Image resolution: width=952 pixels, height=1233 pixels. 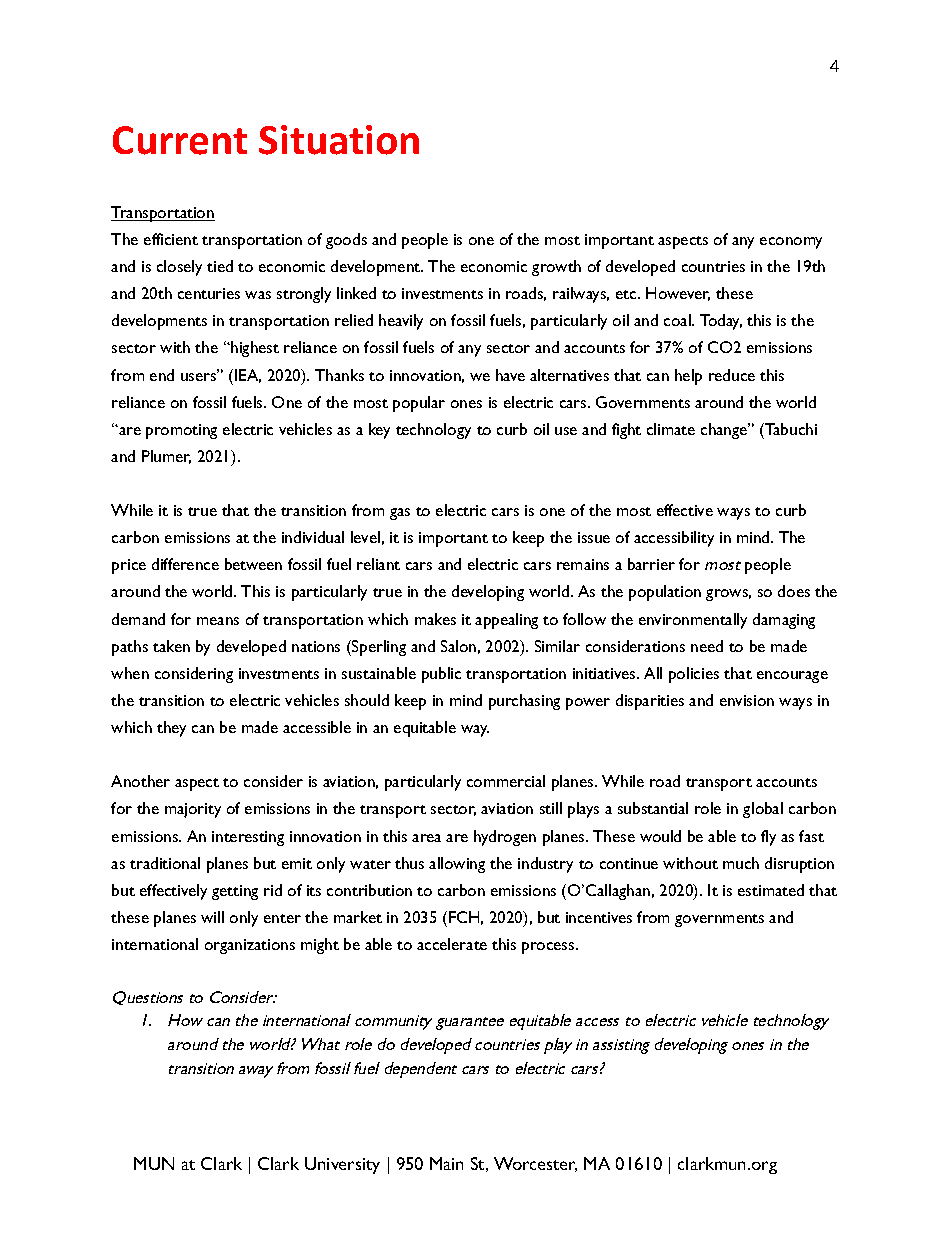 I want to click on Current, so click(x=180, y=140).
